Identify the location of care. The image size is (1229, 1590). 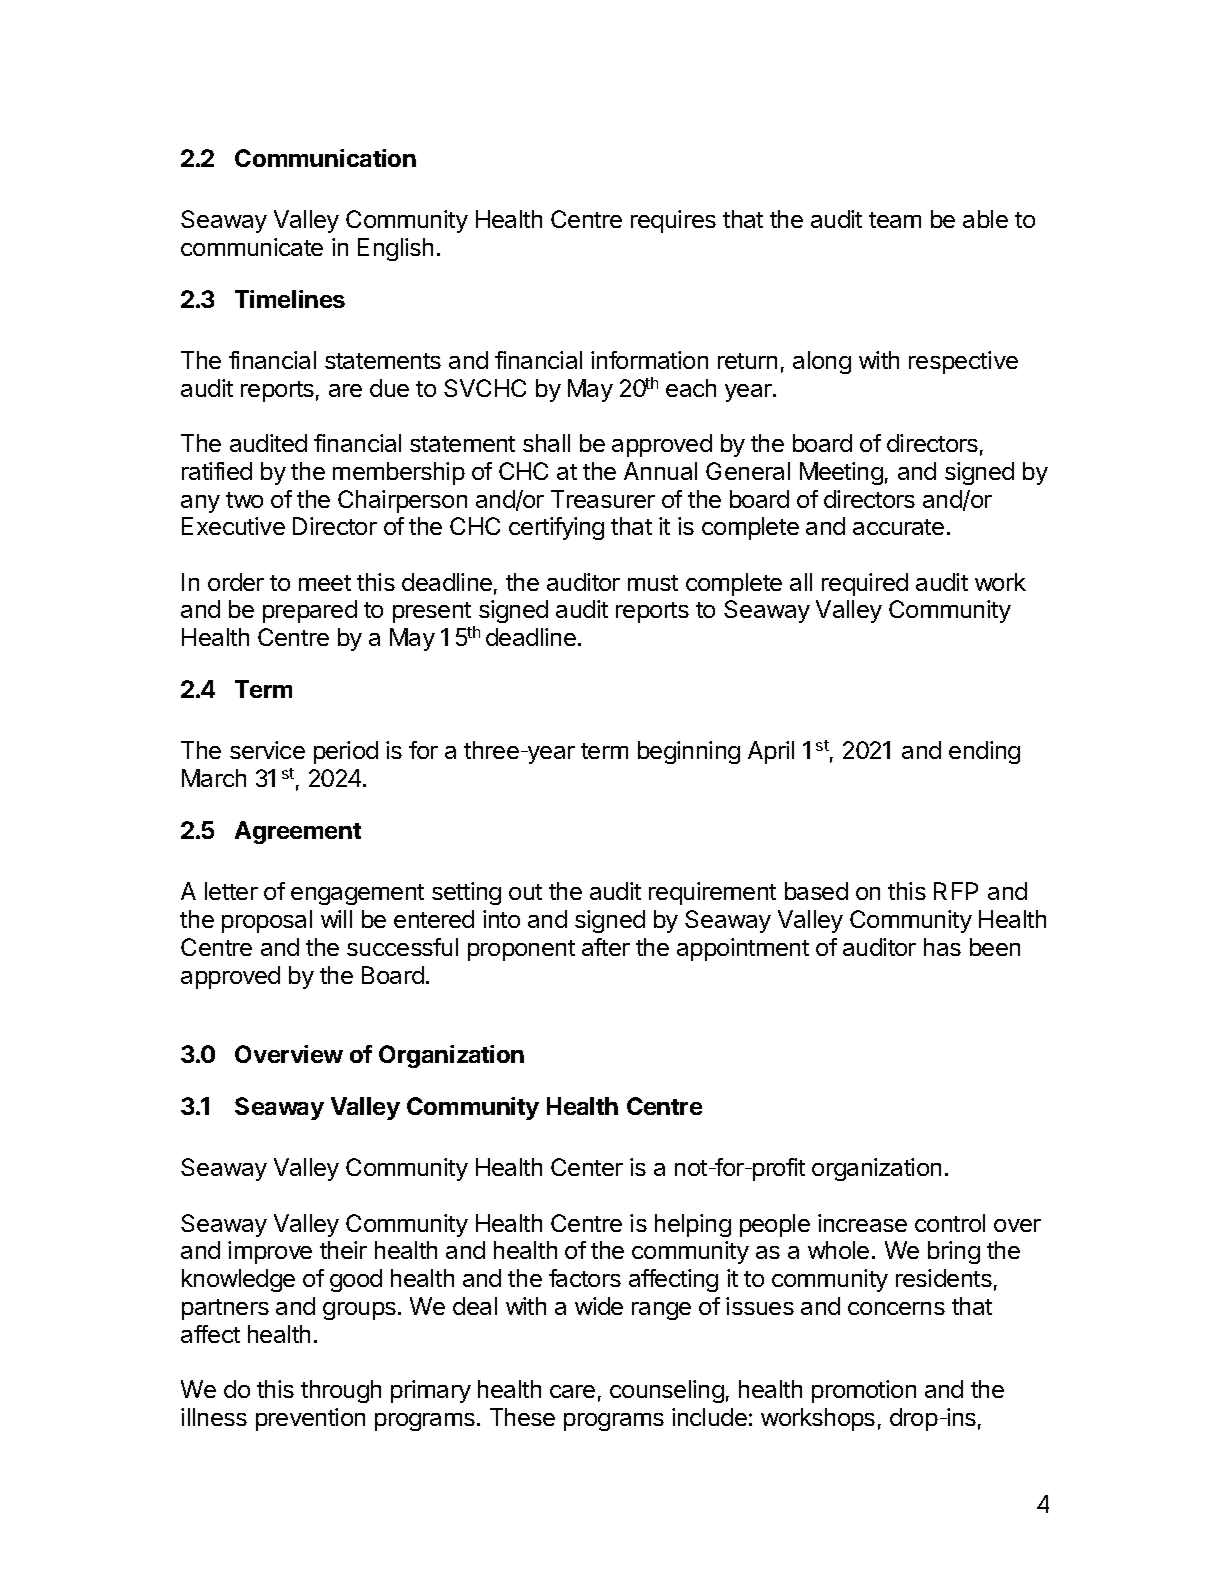
(572, 1391).
